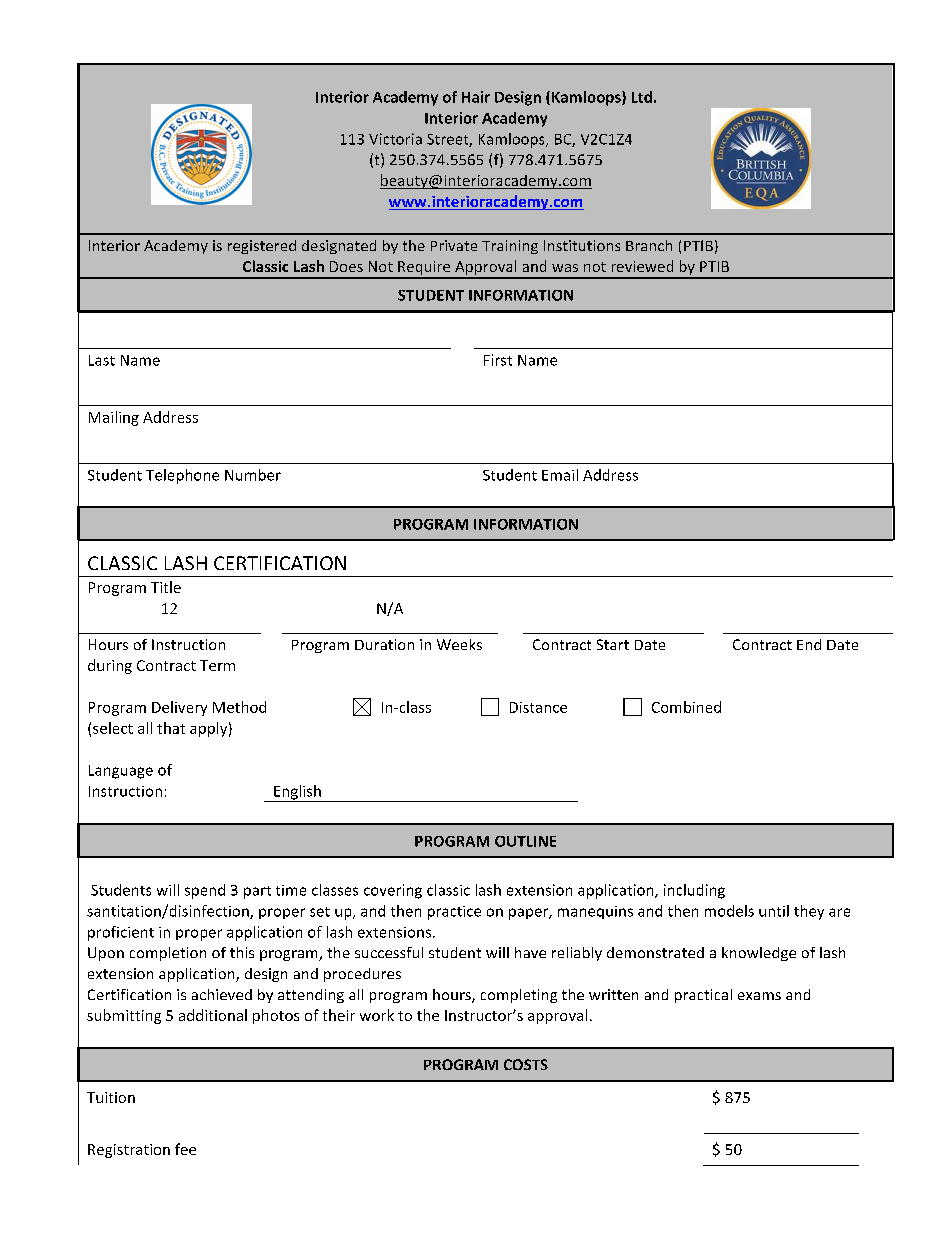 The height and width of the image is (1233, 952). Describe the element at coordinates (526, 1064) in the image. I see `COSTS` at that location.
